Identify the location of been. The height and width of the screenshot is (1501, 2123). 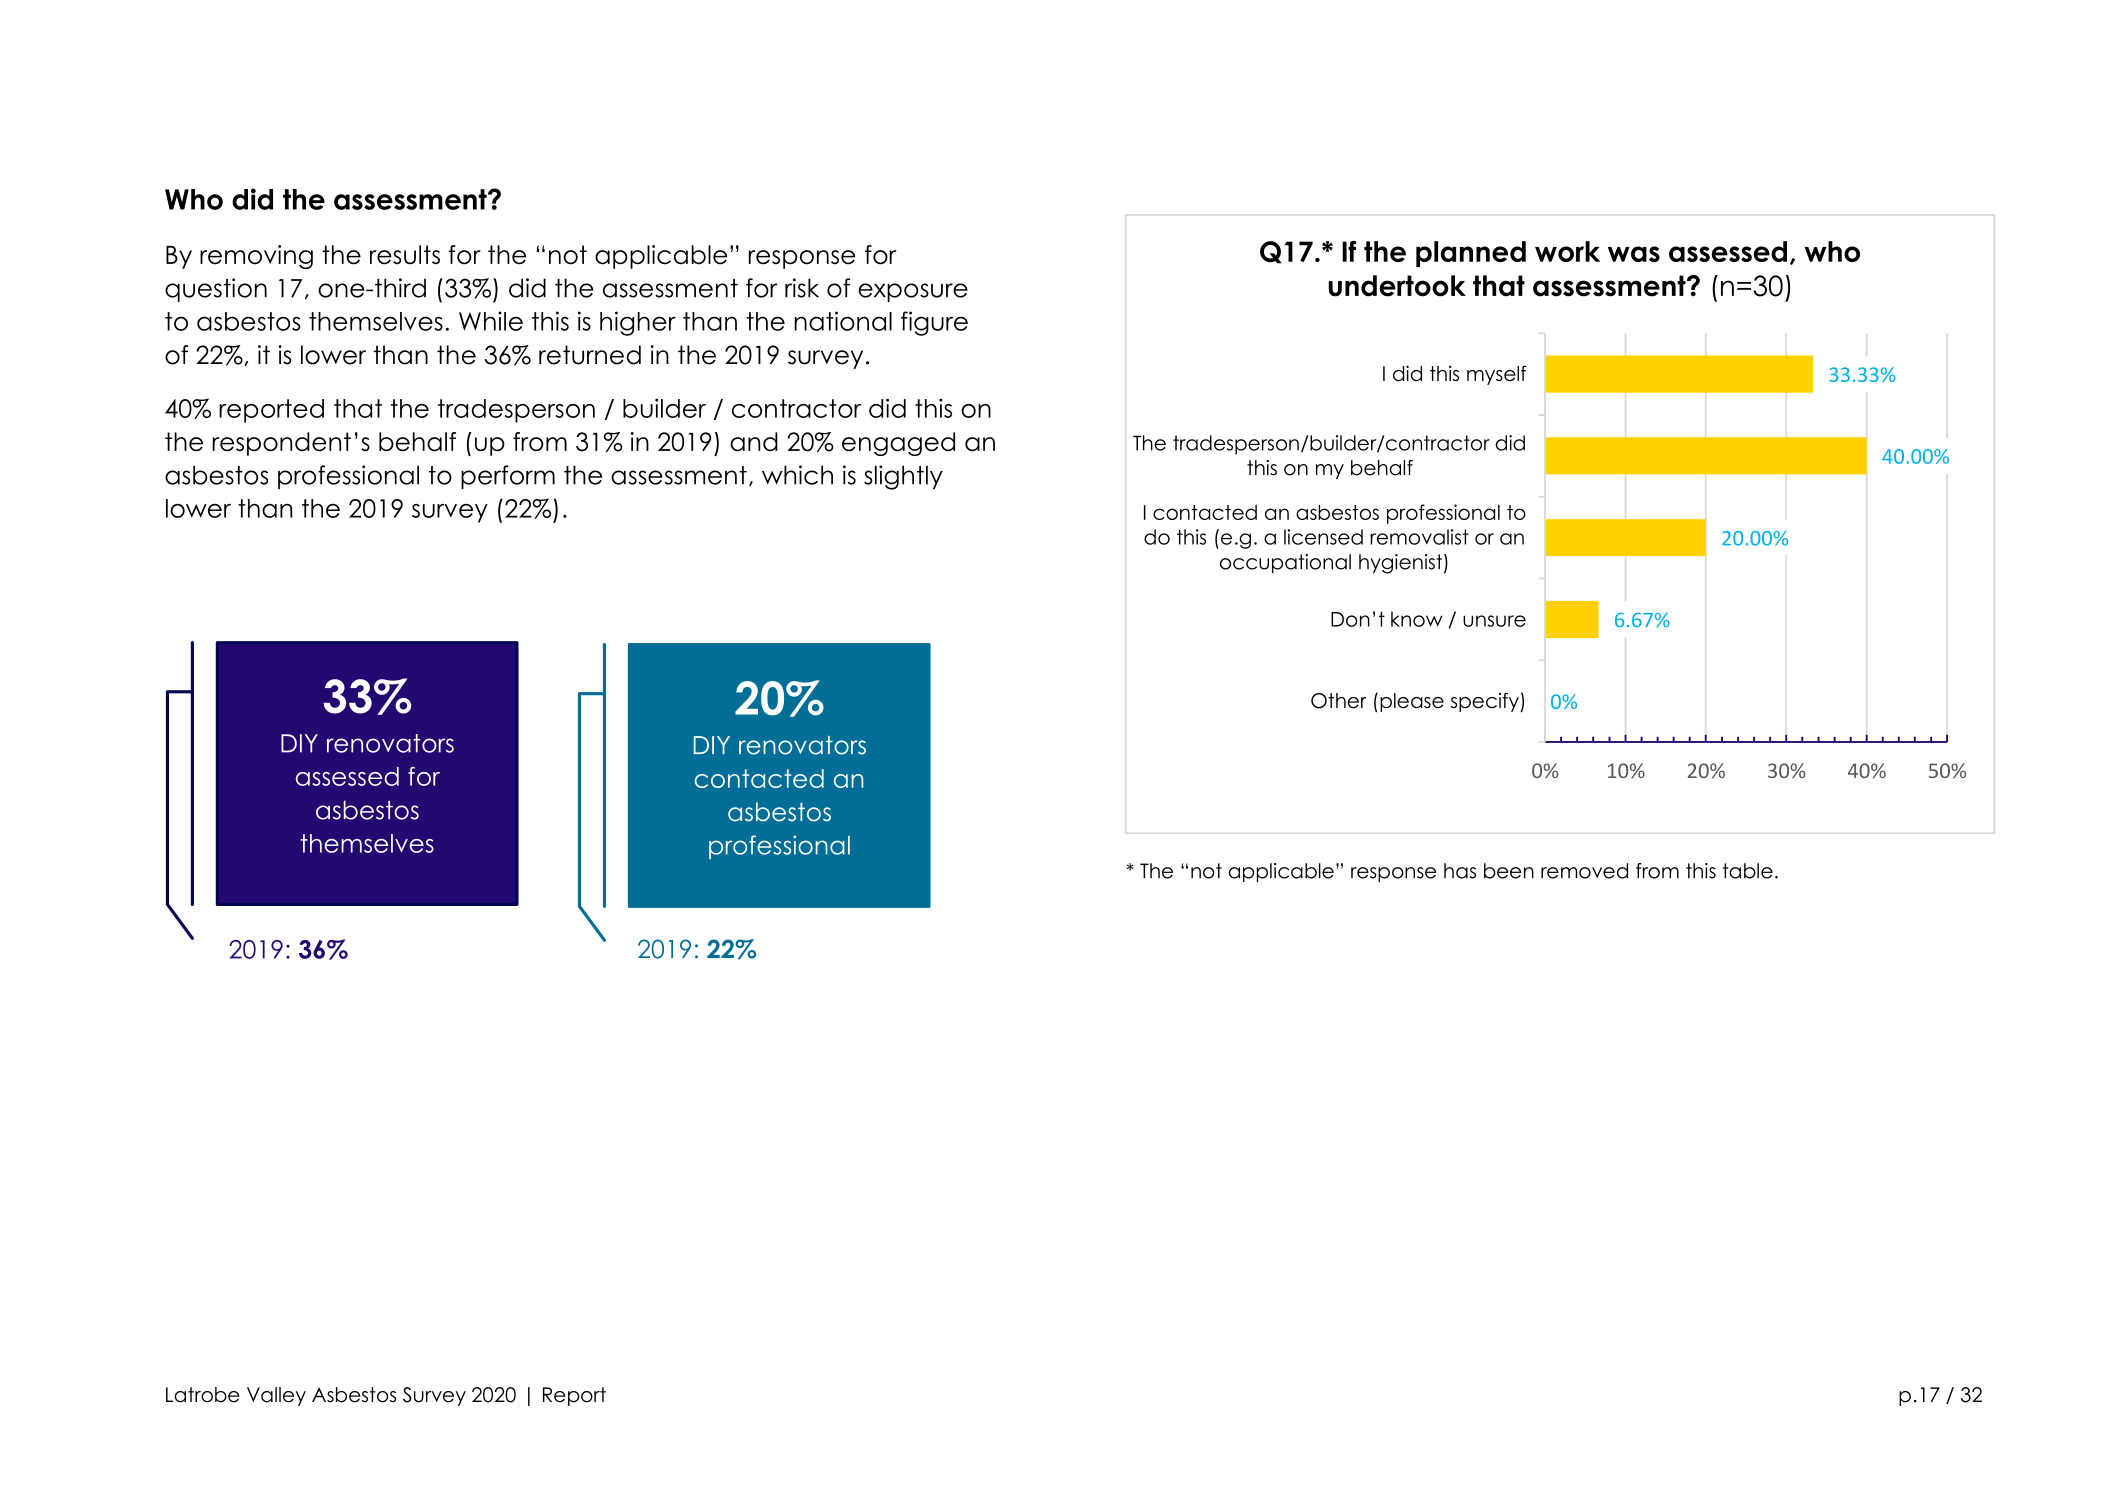
(1509, 871).
